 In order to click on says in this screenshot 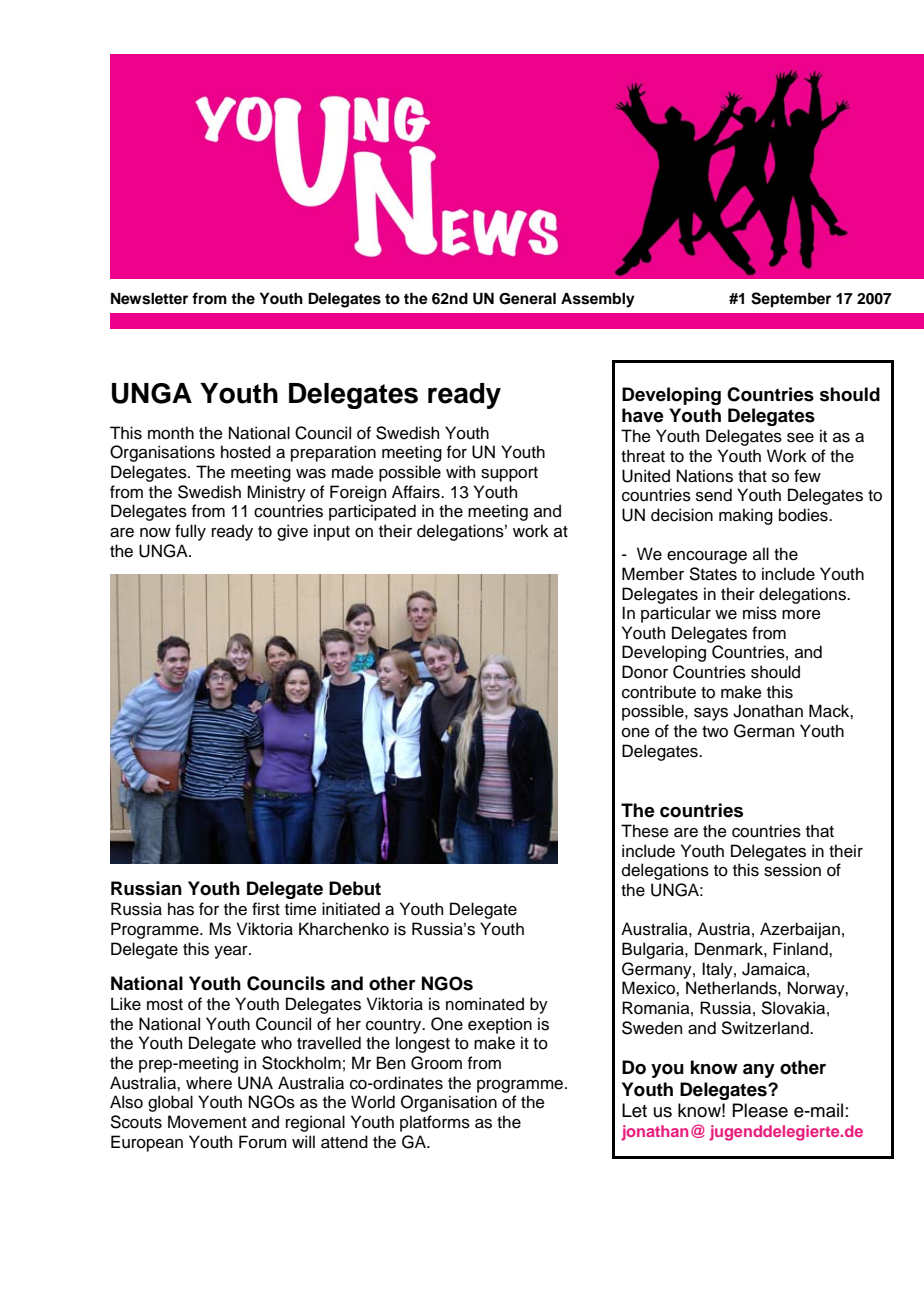, I will do `click(711, 714)`.
